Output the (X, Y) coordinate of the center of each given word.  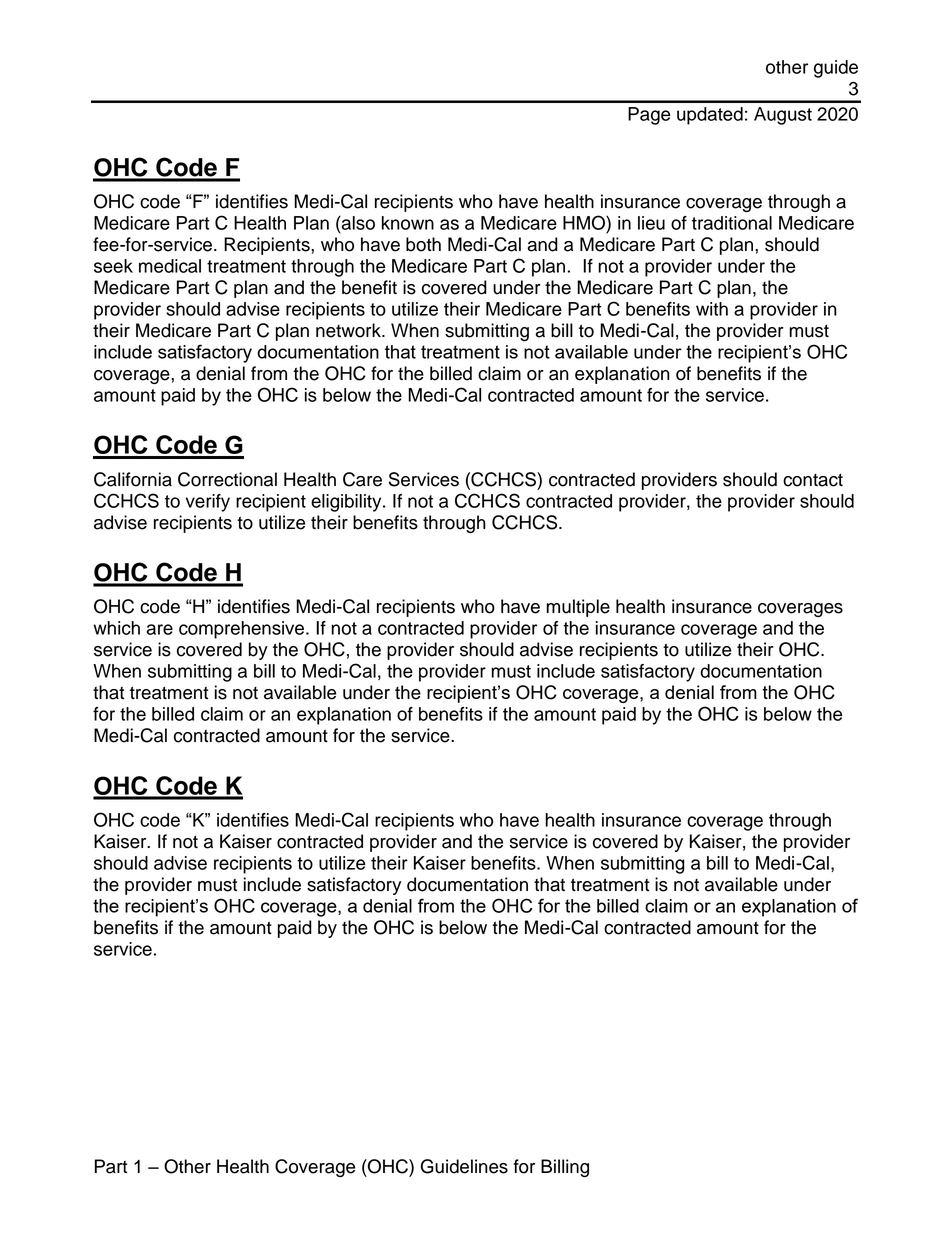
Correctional (227, 479)
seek (113, 266)
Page (649, 116)
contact (813, 480)
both (423, 244)
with (712, 309)
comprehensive (243, 630)
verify (208, 503)
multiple (578, 608)
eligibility (347, 503)
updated (710, 116)
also (357, 223)
